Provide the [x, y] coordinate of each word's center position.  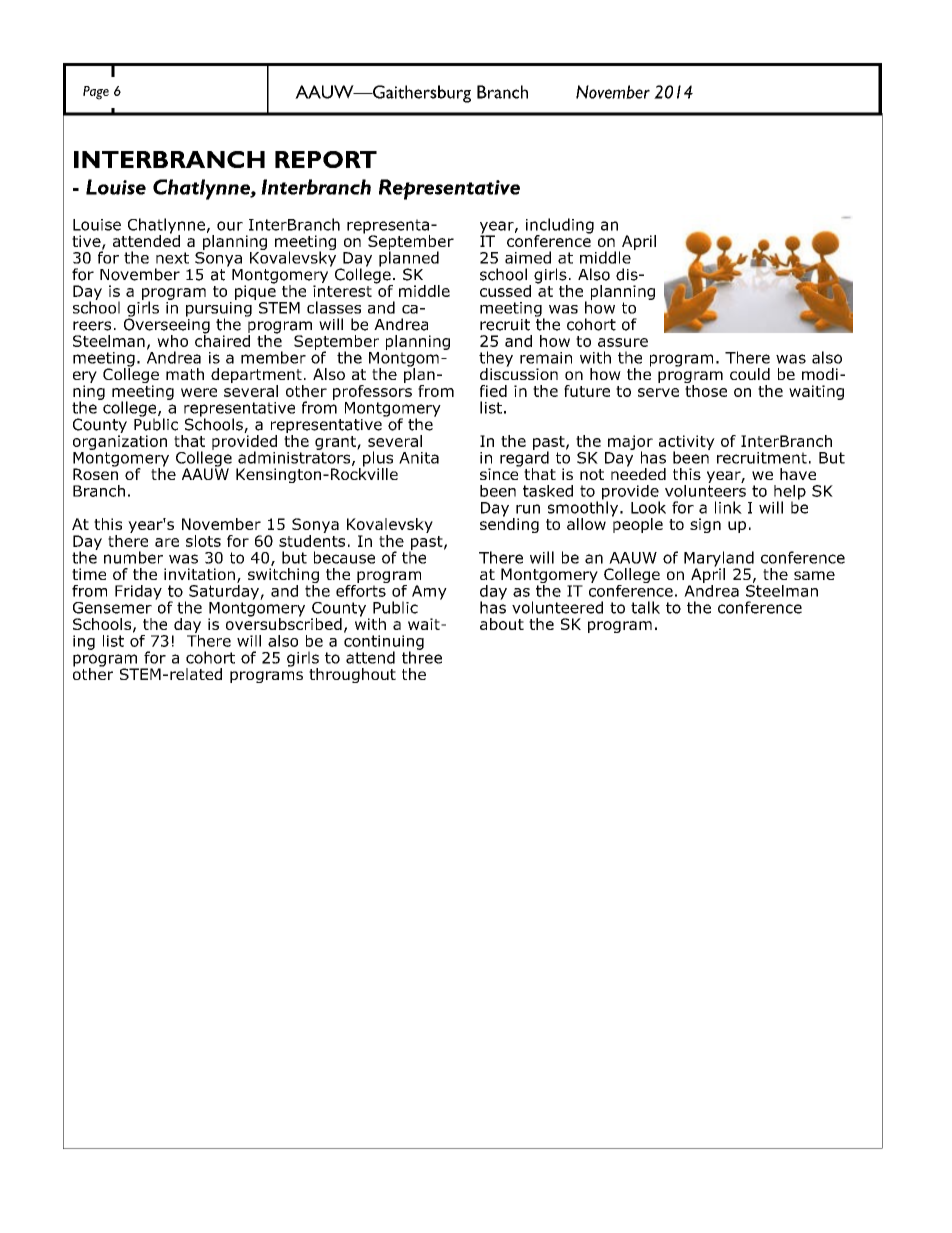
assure [623, 342]
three [422, 656]
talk [645, 607]
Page [96, 93]
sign [705, 525]
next [172, 258]
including [560, 227]
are [167, 542]
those [705, 389]
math [185, 374]
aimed [528, 257]
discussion [519, 373]
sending [509, 524]
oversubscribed [284, 622]
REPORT [326, 159]
